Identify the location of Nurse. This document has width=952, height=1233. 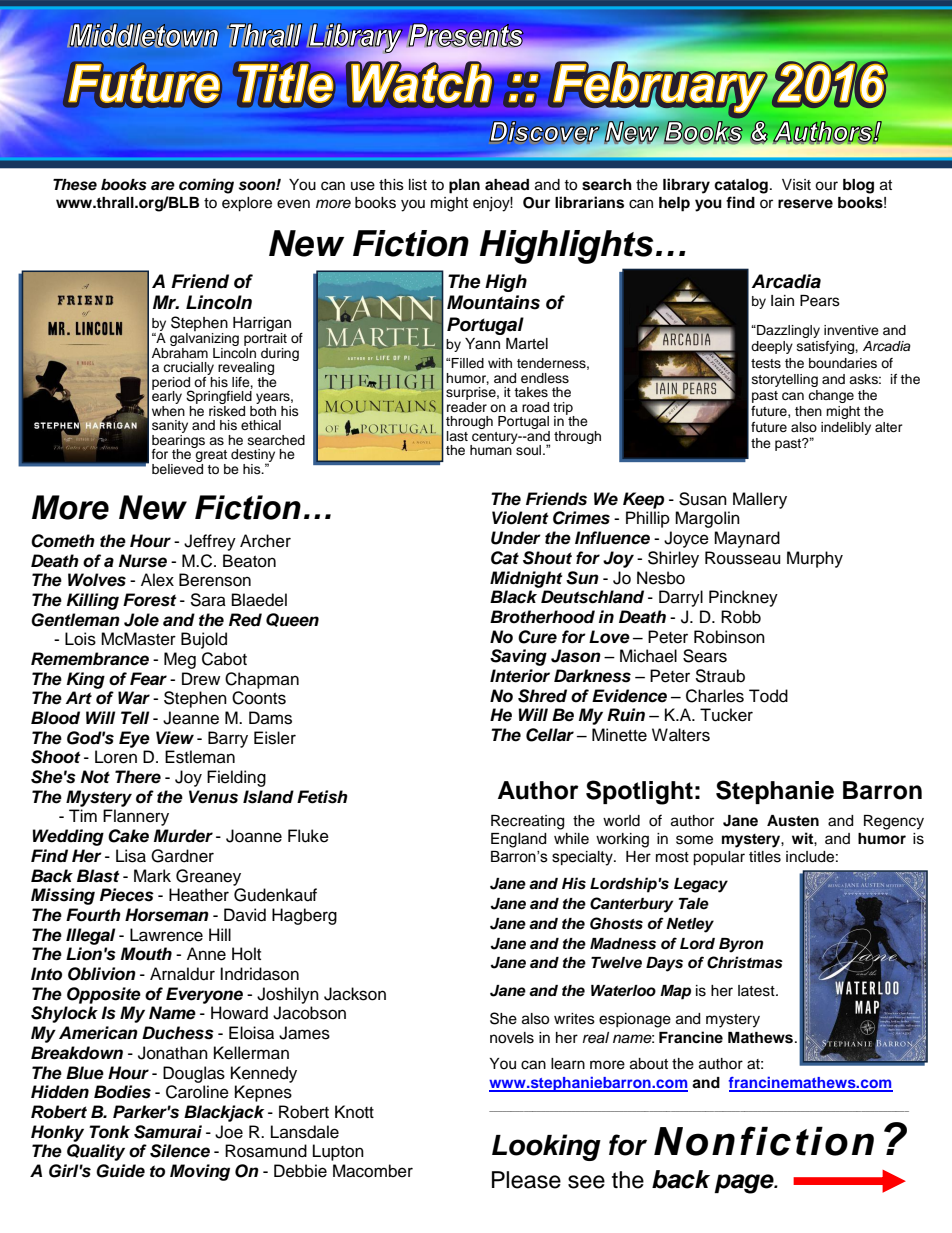
(143, 561).
